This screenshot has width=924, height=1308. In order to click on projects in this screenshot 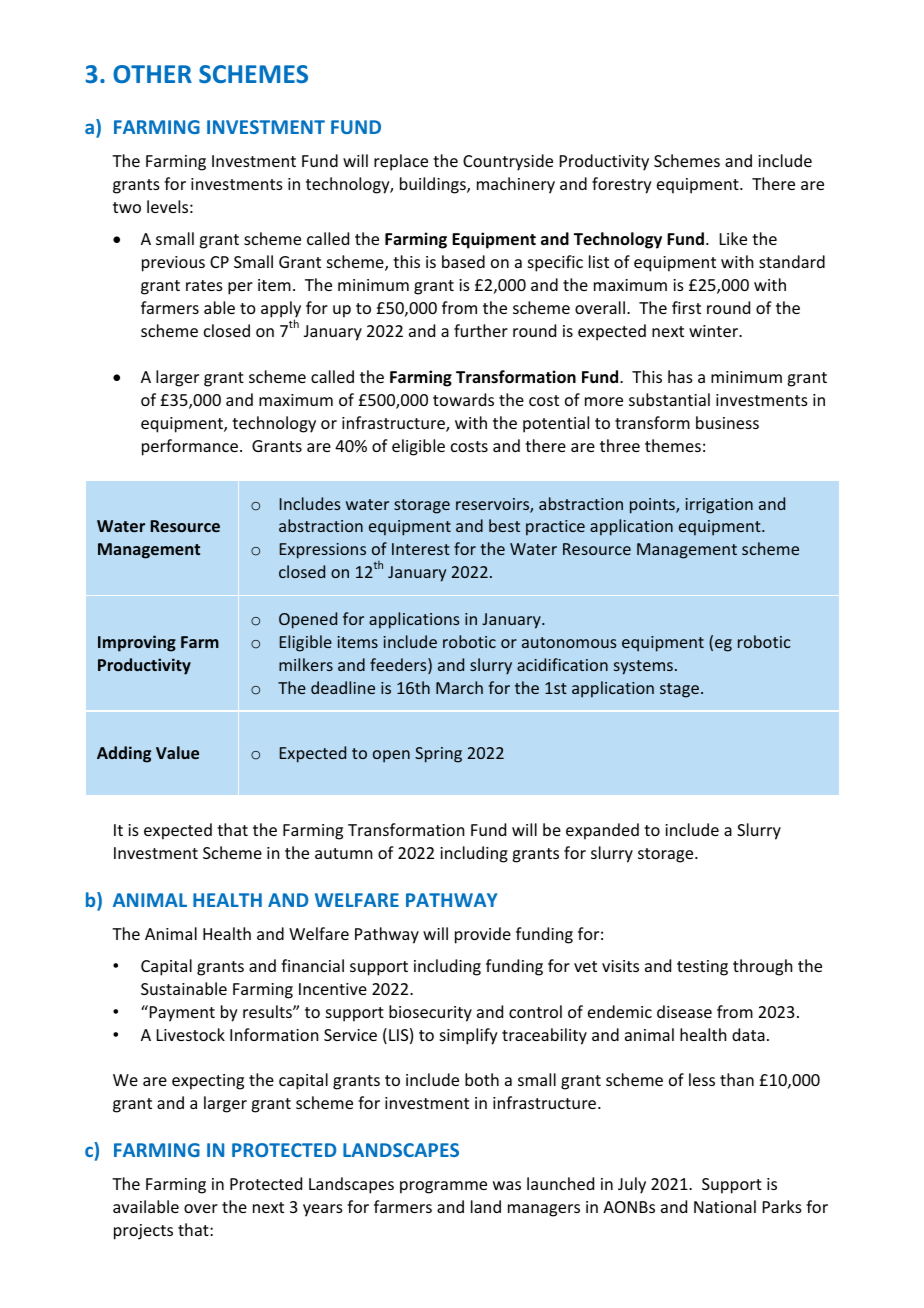, I will do `click(143, 1232)`.
